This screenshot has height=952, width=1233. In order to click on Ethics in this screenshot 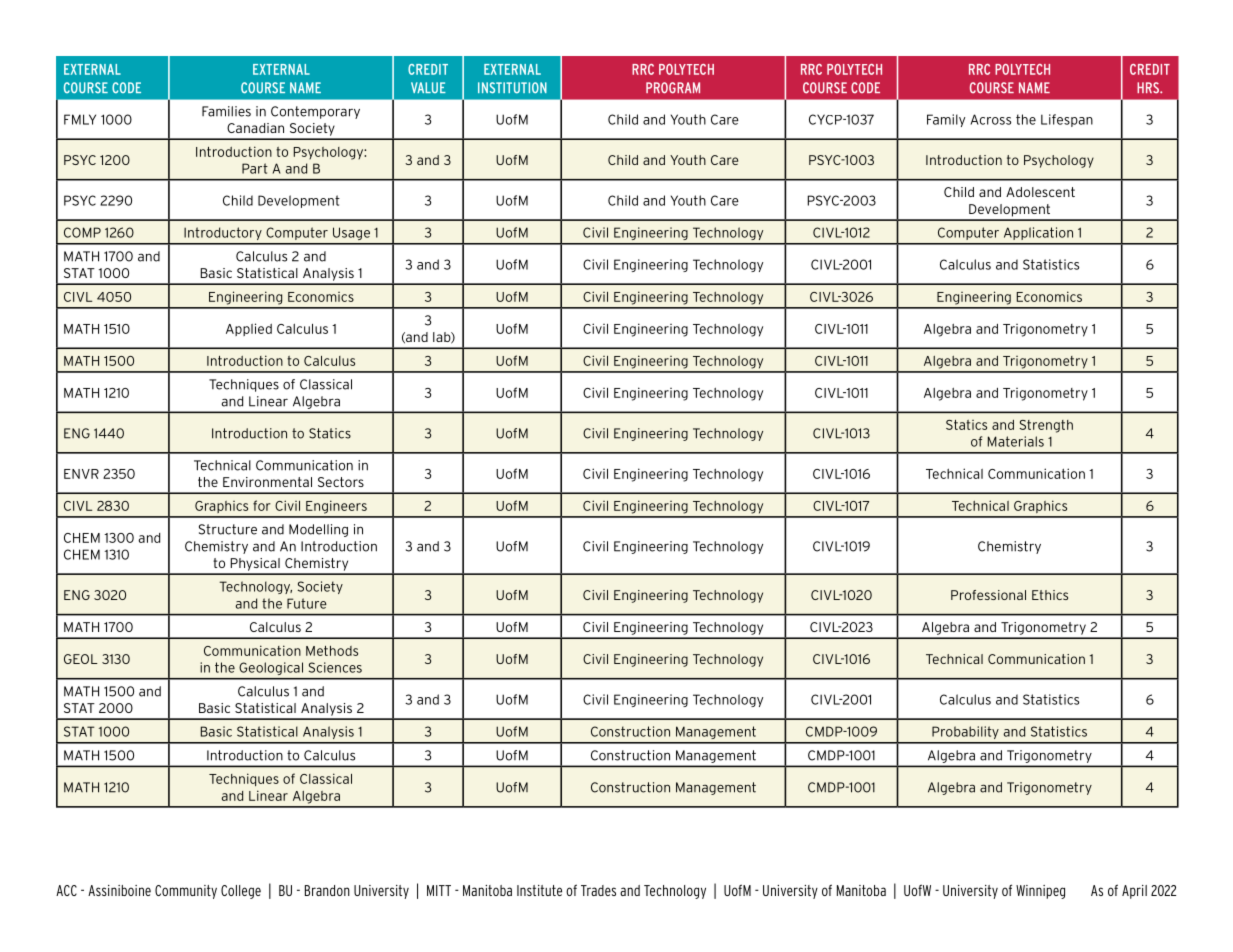, I will do `click(1050, 595)`.
